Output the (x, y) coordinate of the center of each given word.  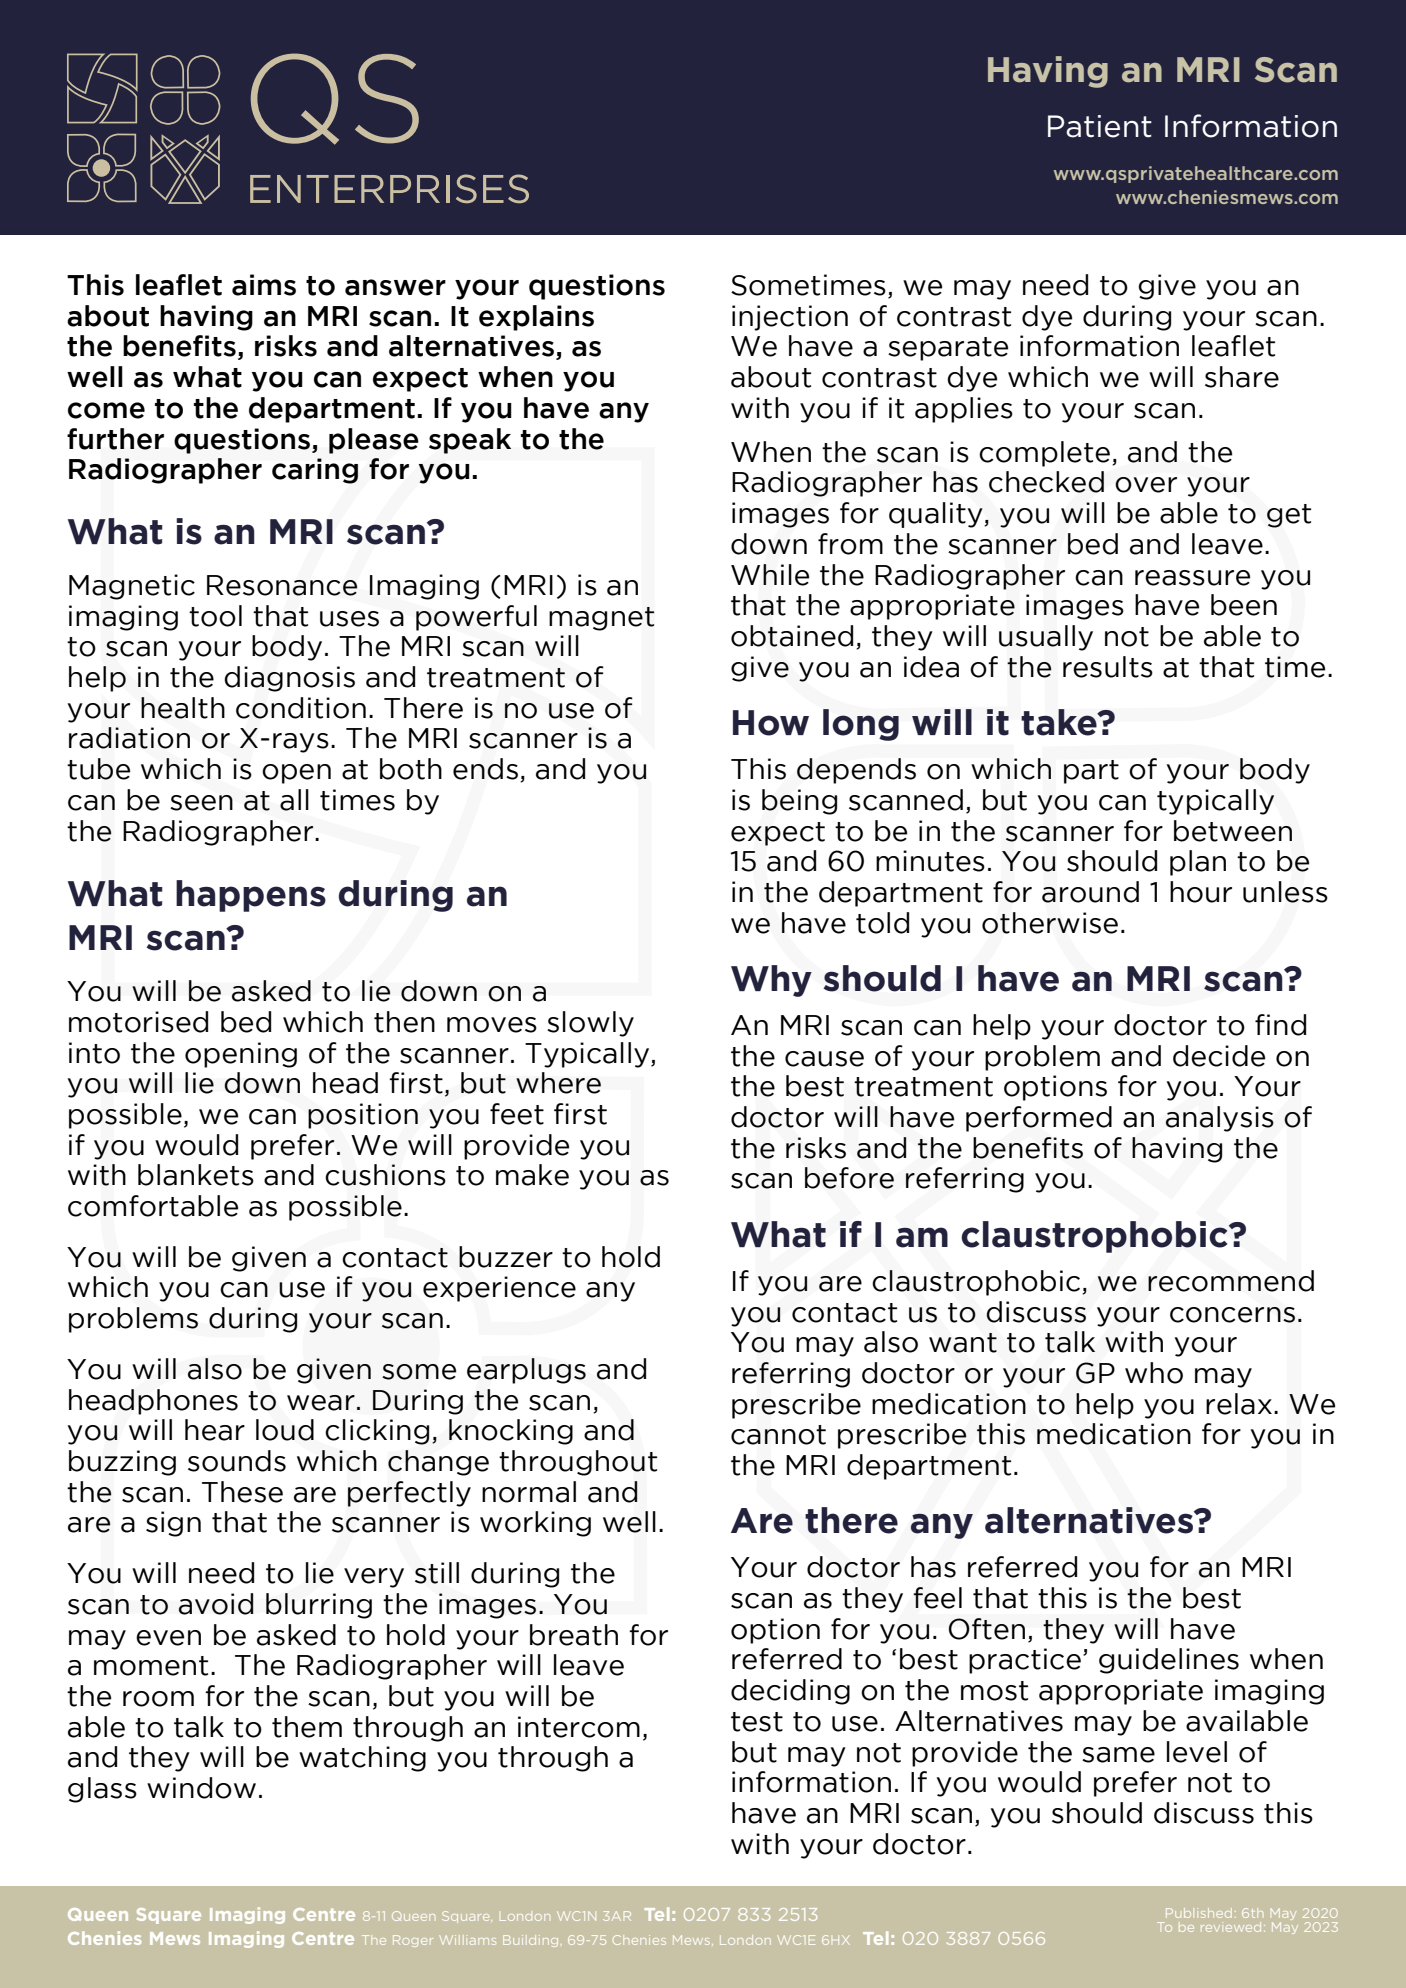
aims (264, 285)
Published (1199, 1913)
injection (790, 318)
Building (530, 1941)
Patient (1100, 126)
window (201, 1788)
